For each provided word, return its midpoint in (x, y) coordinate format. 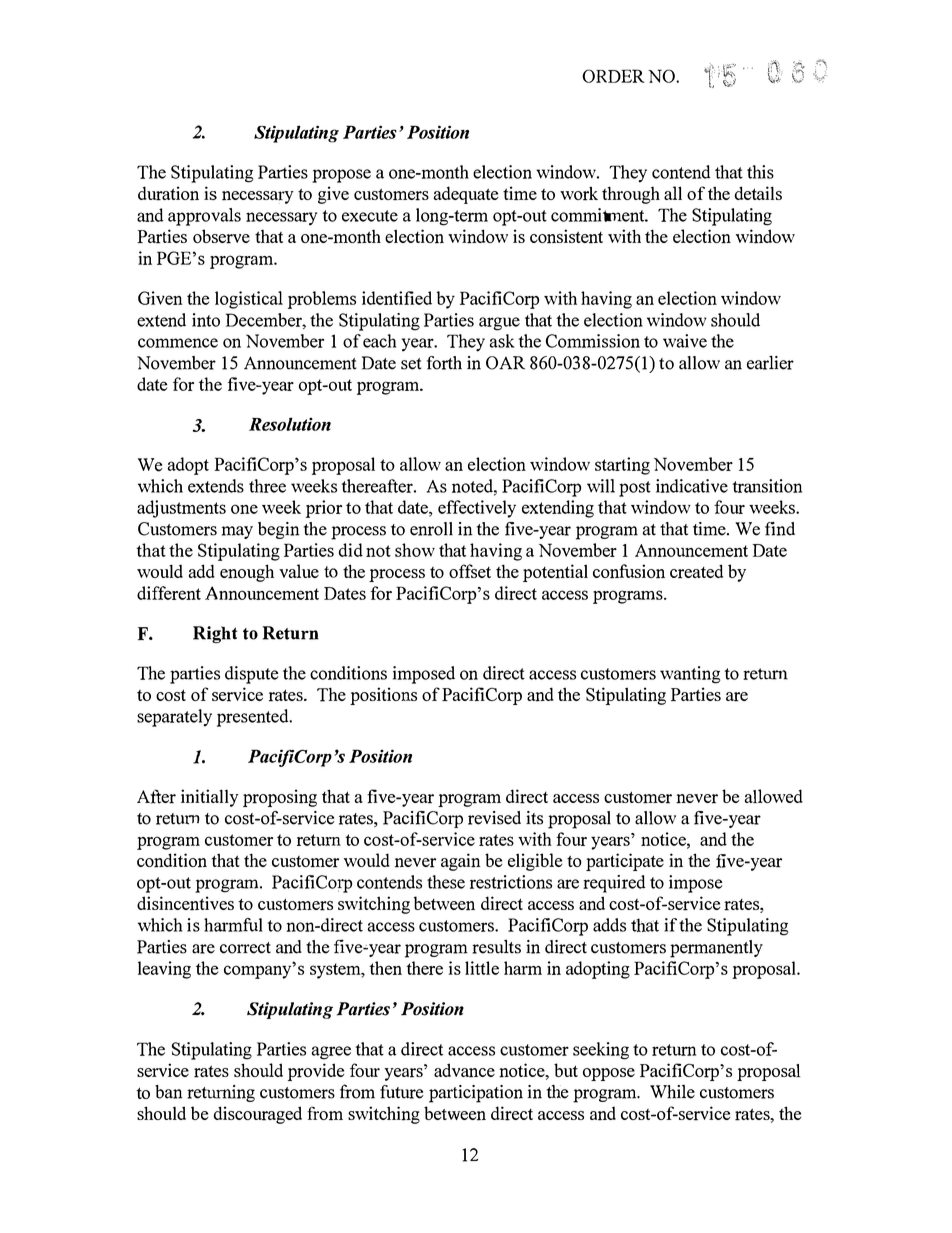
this (760, 172)
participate (625, 862)
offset (470, 571)
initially (210, 798)
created (696, 571)
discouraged (258, 1115)
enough (247, 573)
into (206, 320)
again (461, 862)
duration (168, 193)
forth (444, 363)
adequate (466, 195)
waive (685, 341)
